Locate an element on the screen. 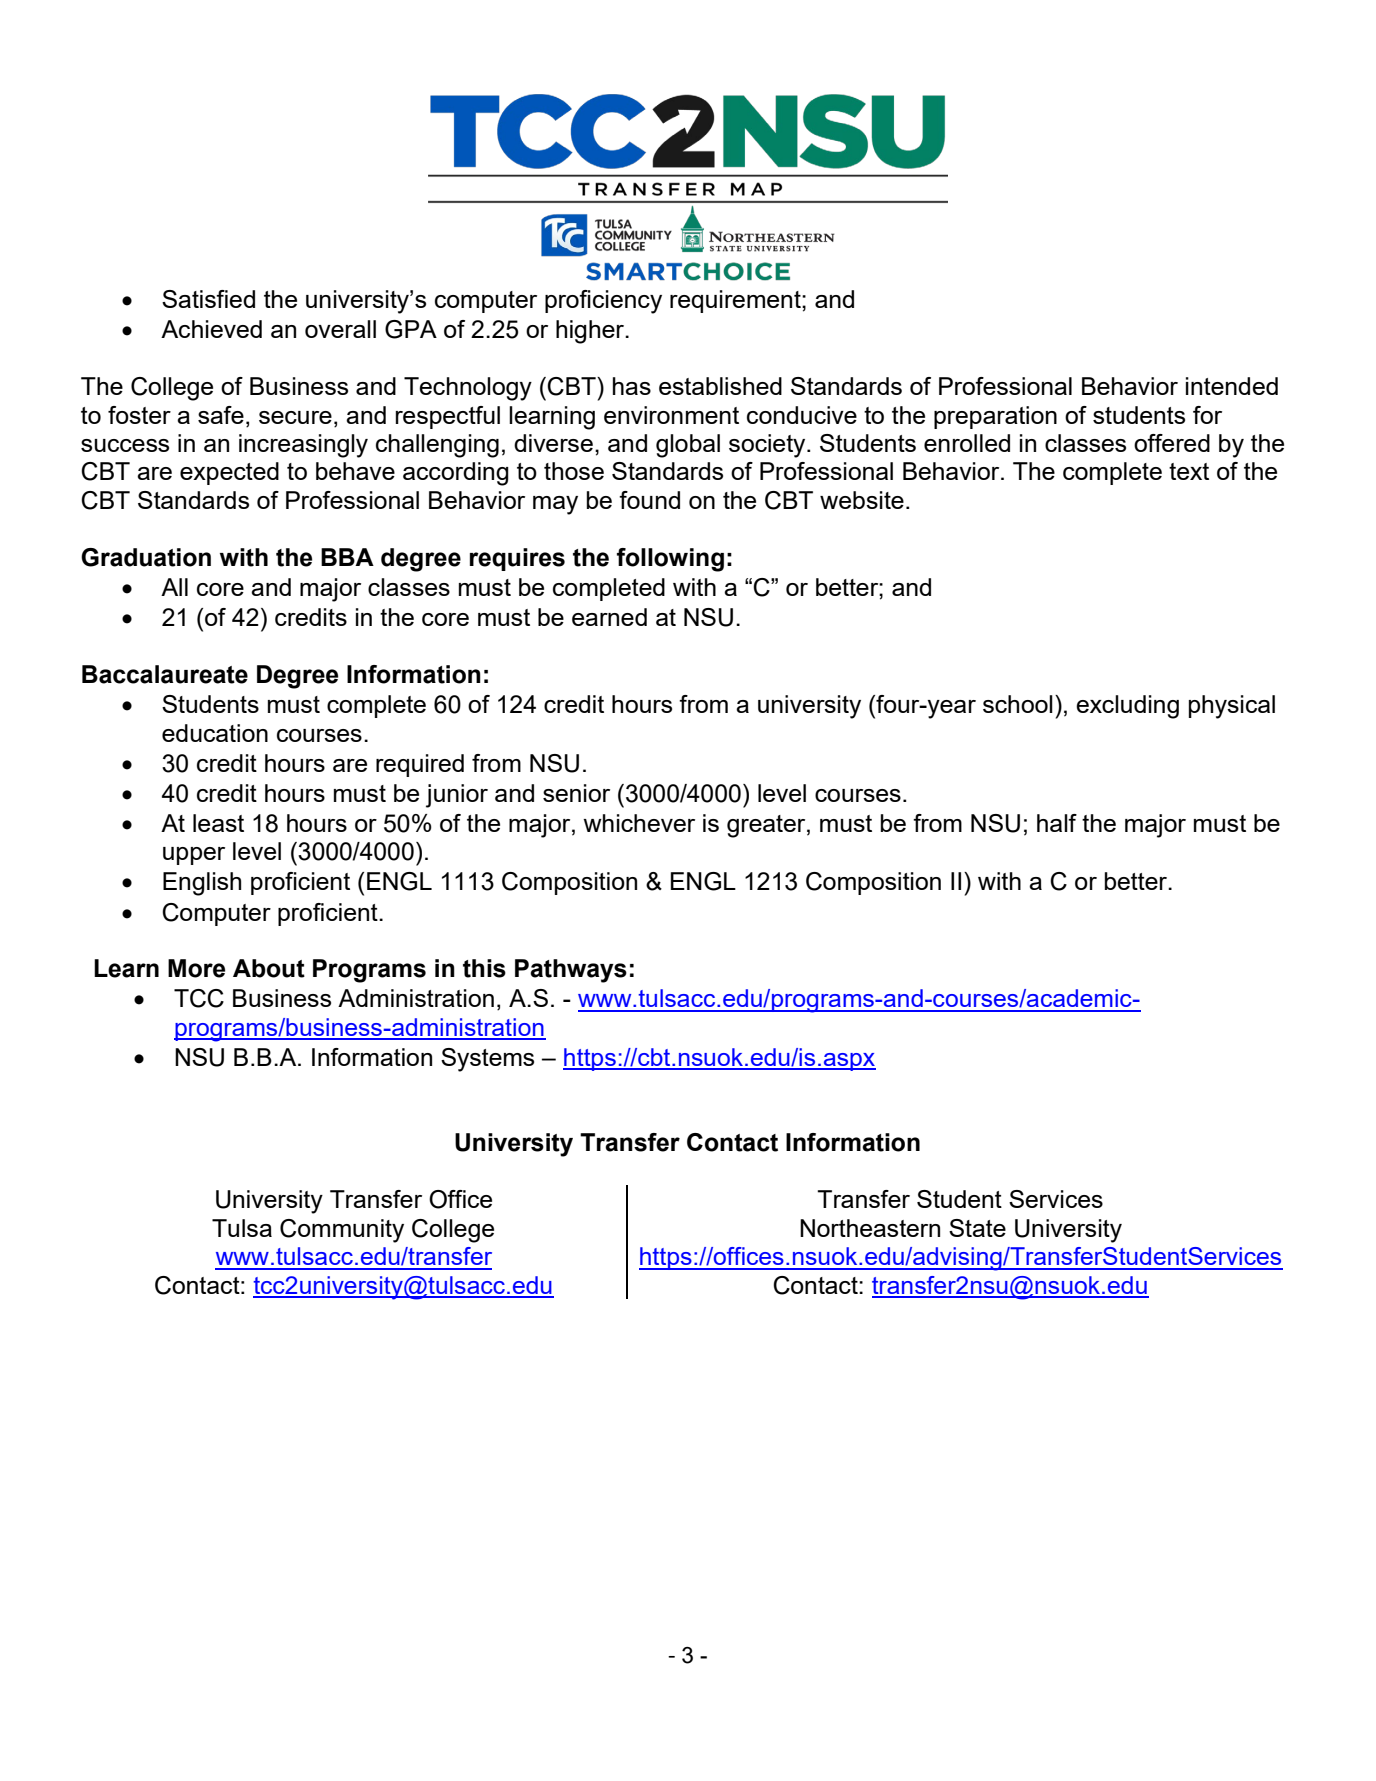 The image size is (1376, 1781). About is located at coordinates (269, 968).
